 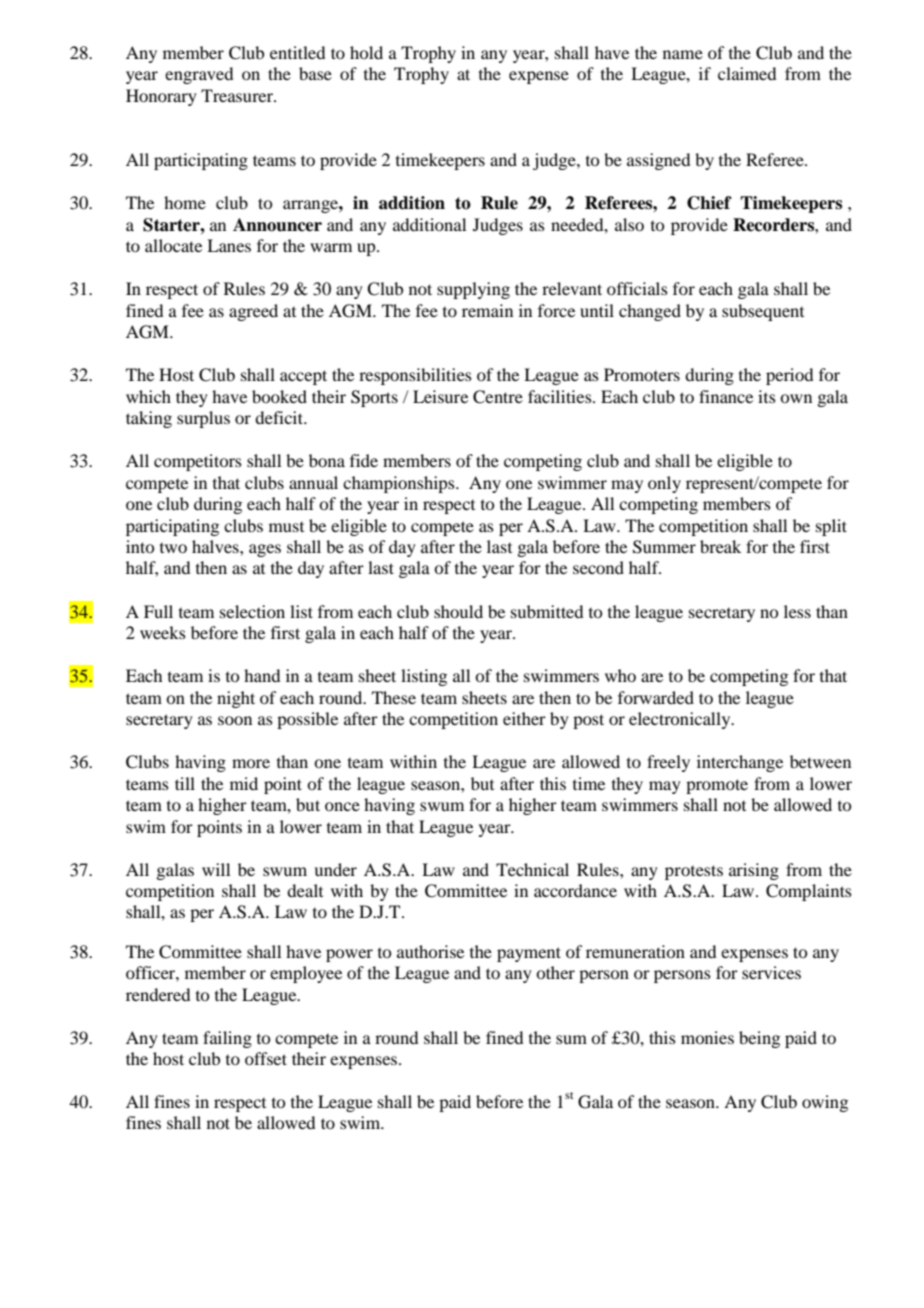 What do you see at coordinates (555, 972) in the screenshot?
I see `other` at bounding box center [555, 972].
